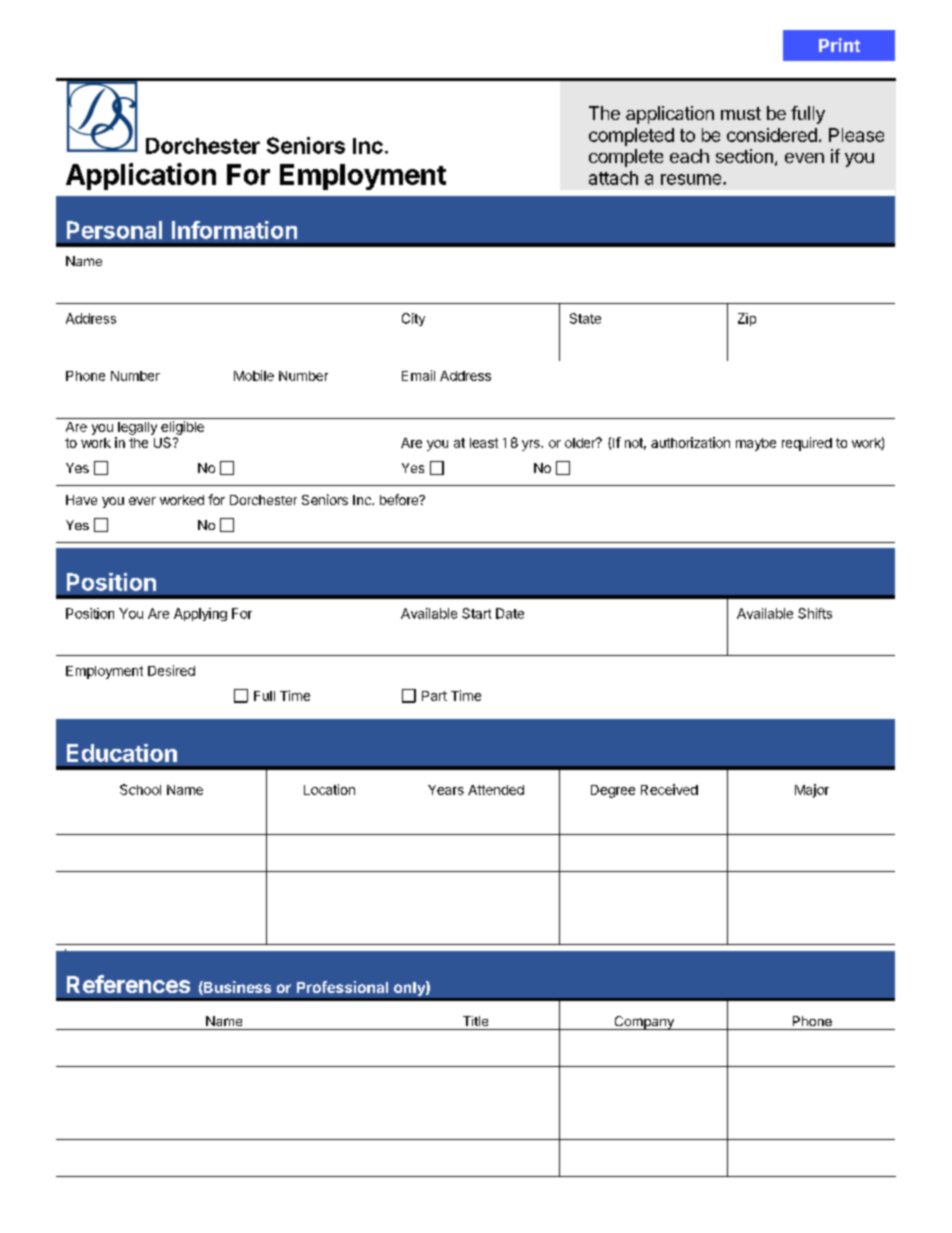  What do you see at coordinates (644, 1023) in the screenshot?
I see `Company` at bounding box center [644, 1023].
